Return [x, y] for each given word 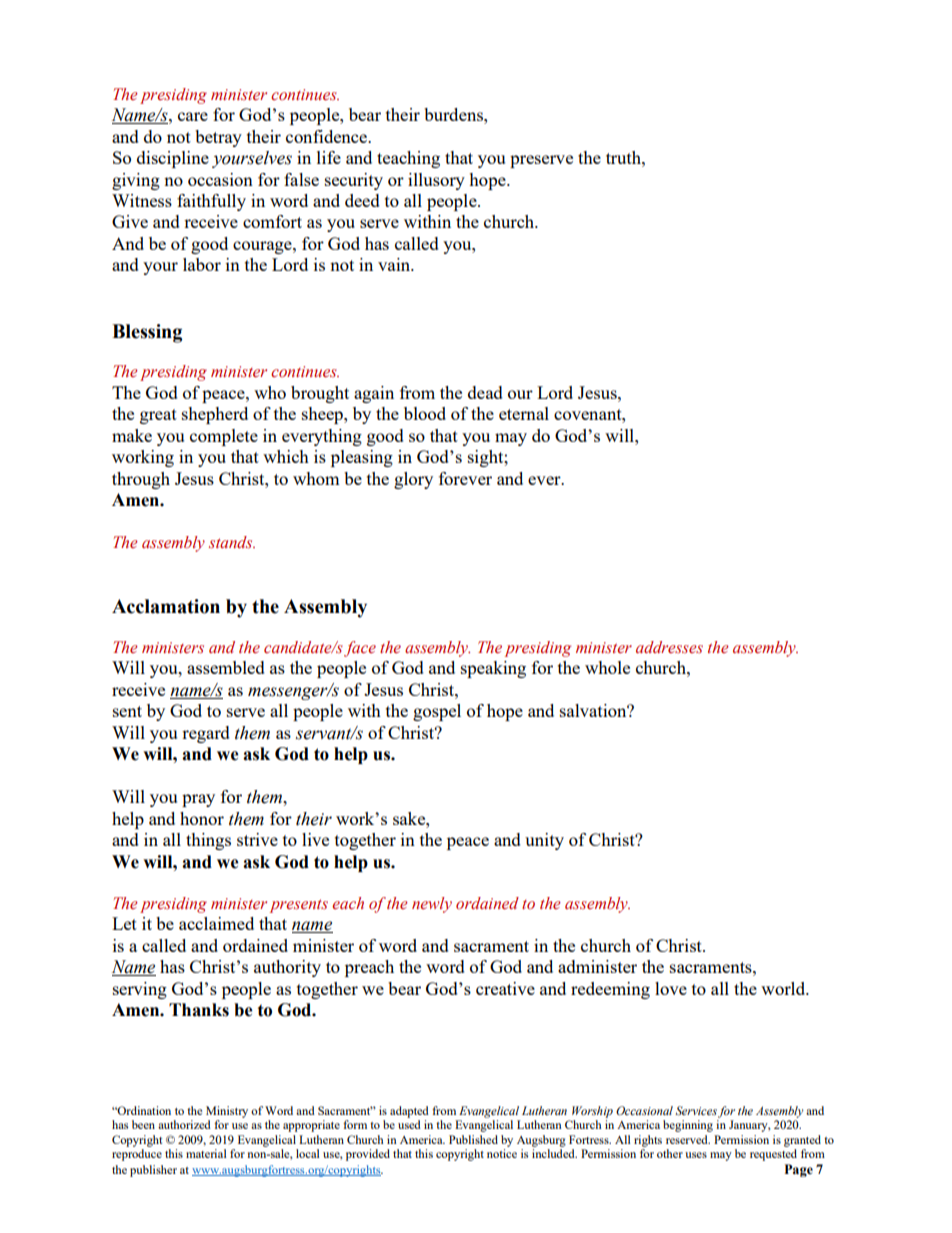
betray [218, 138]
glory [413, 480]
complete [224, 437]
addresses [669, 647]
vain [395, 264]
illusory [436, 181]
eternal [524, 413]
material [206, 1153]
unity [544, 841]
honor [202, 818]
